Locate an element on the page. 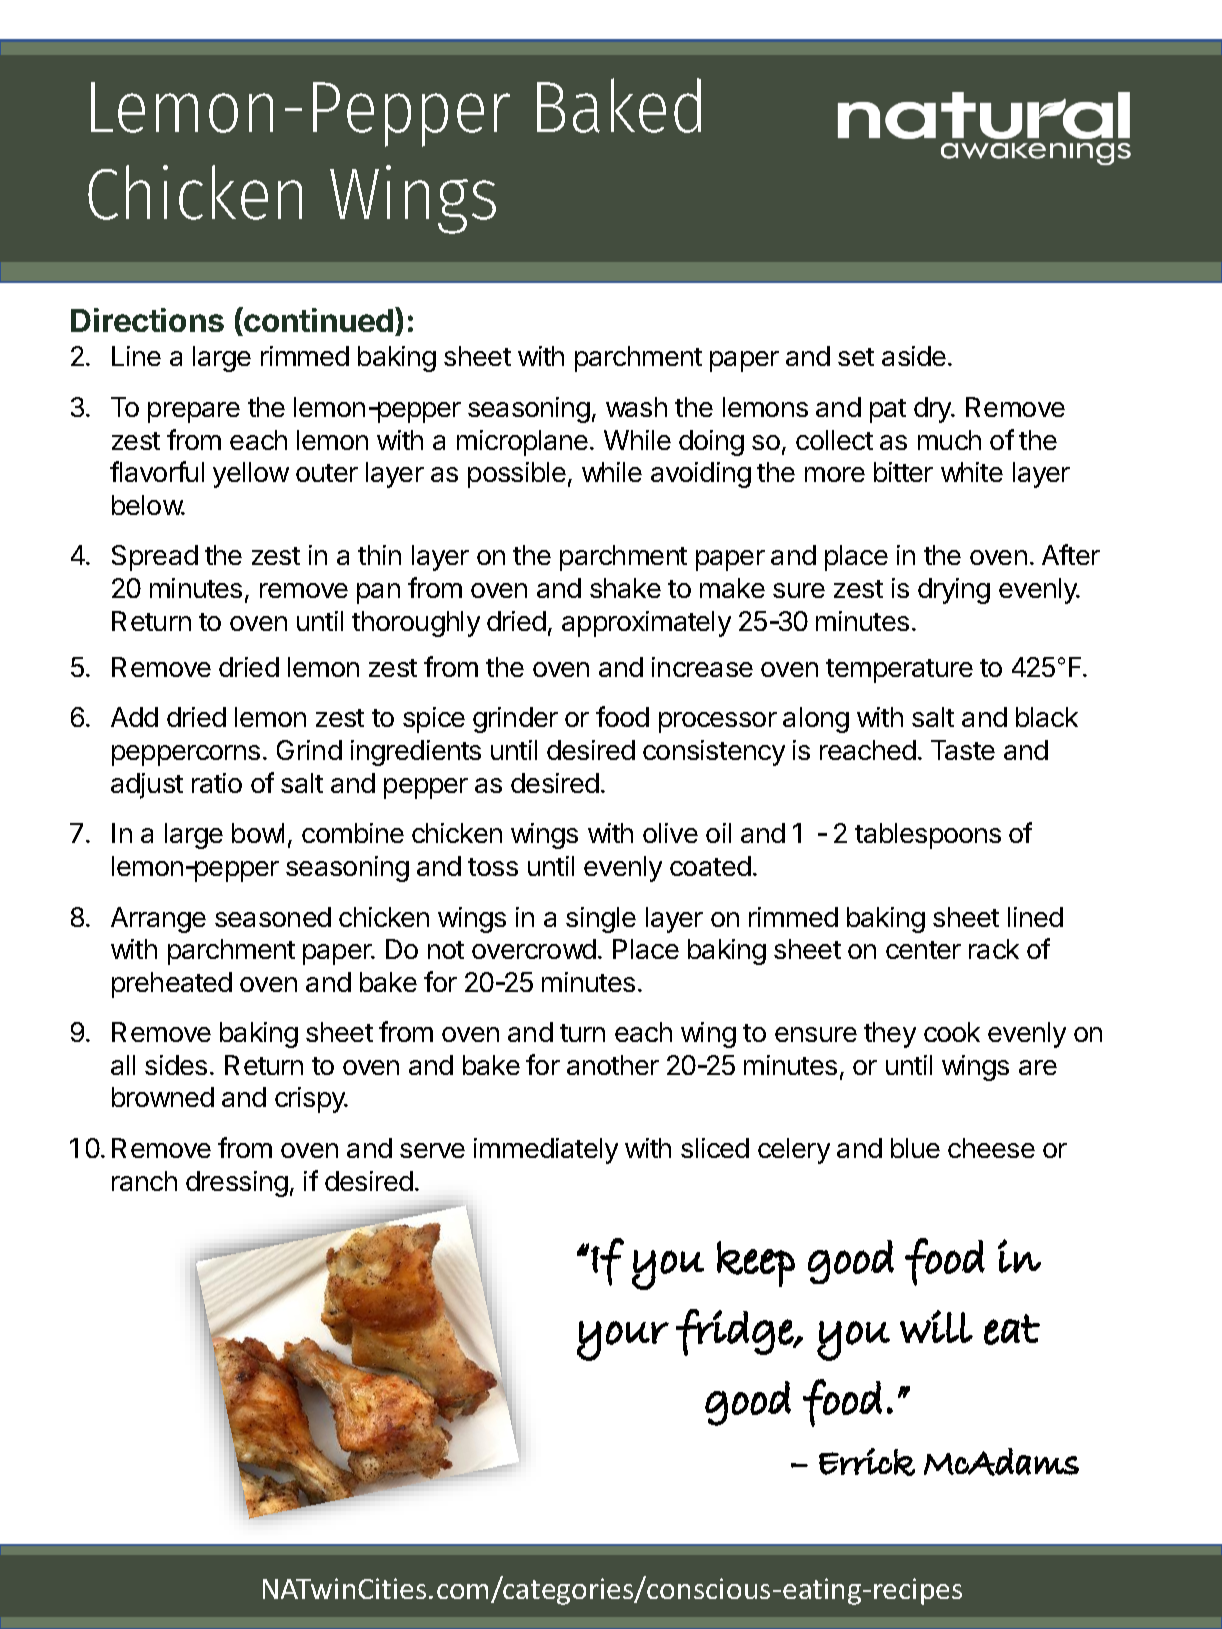 The height and width of the page is (1629, 1222). dressing is located at coordinates (237, 1184).
